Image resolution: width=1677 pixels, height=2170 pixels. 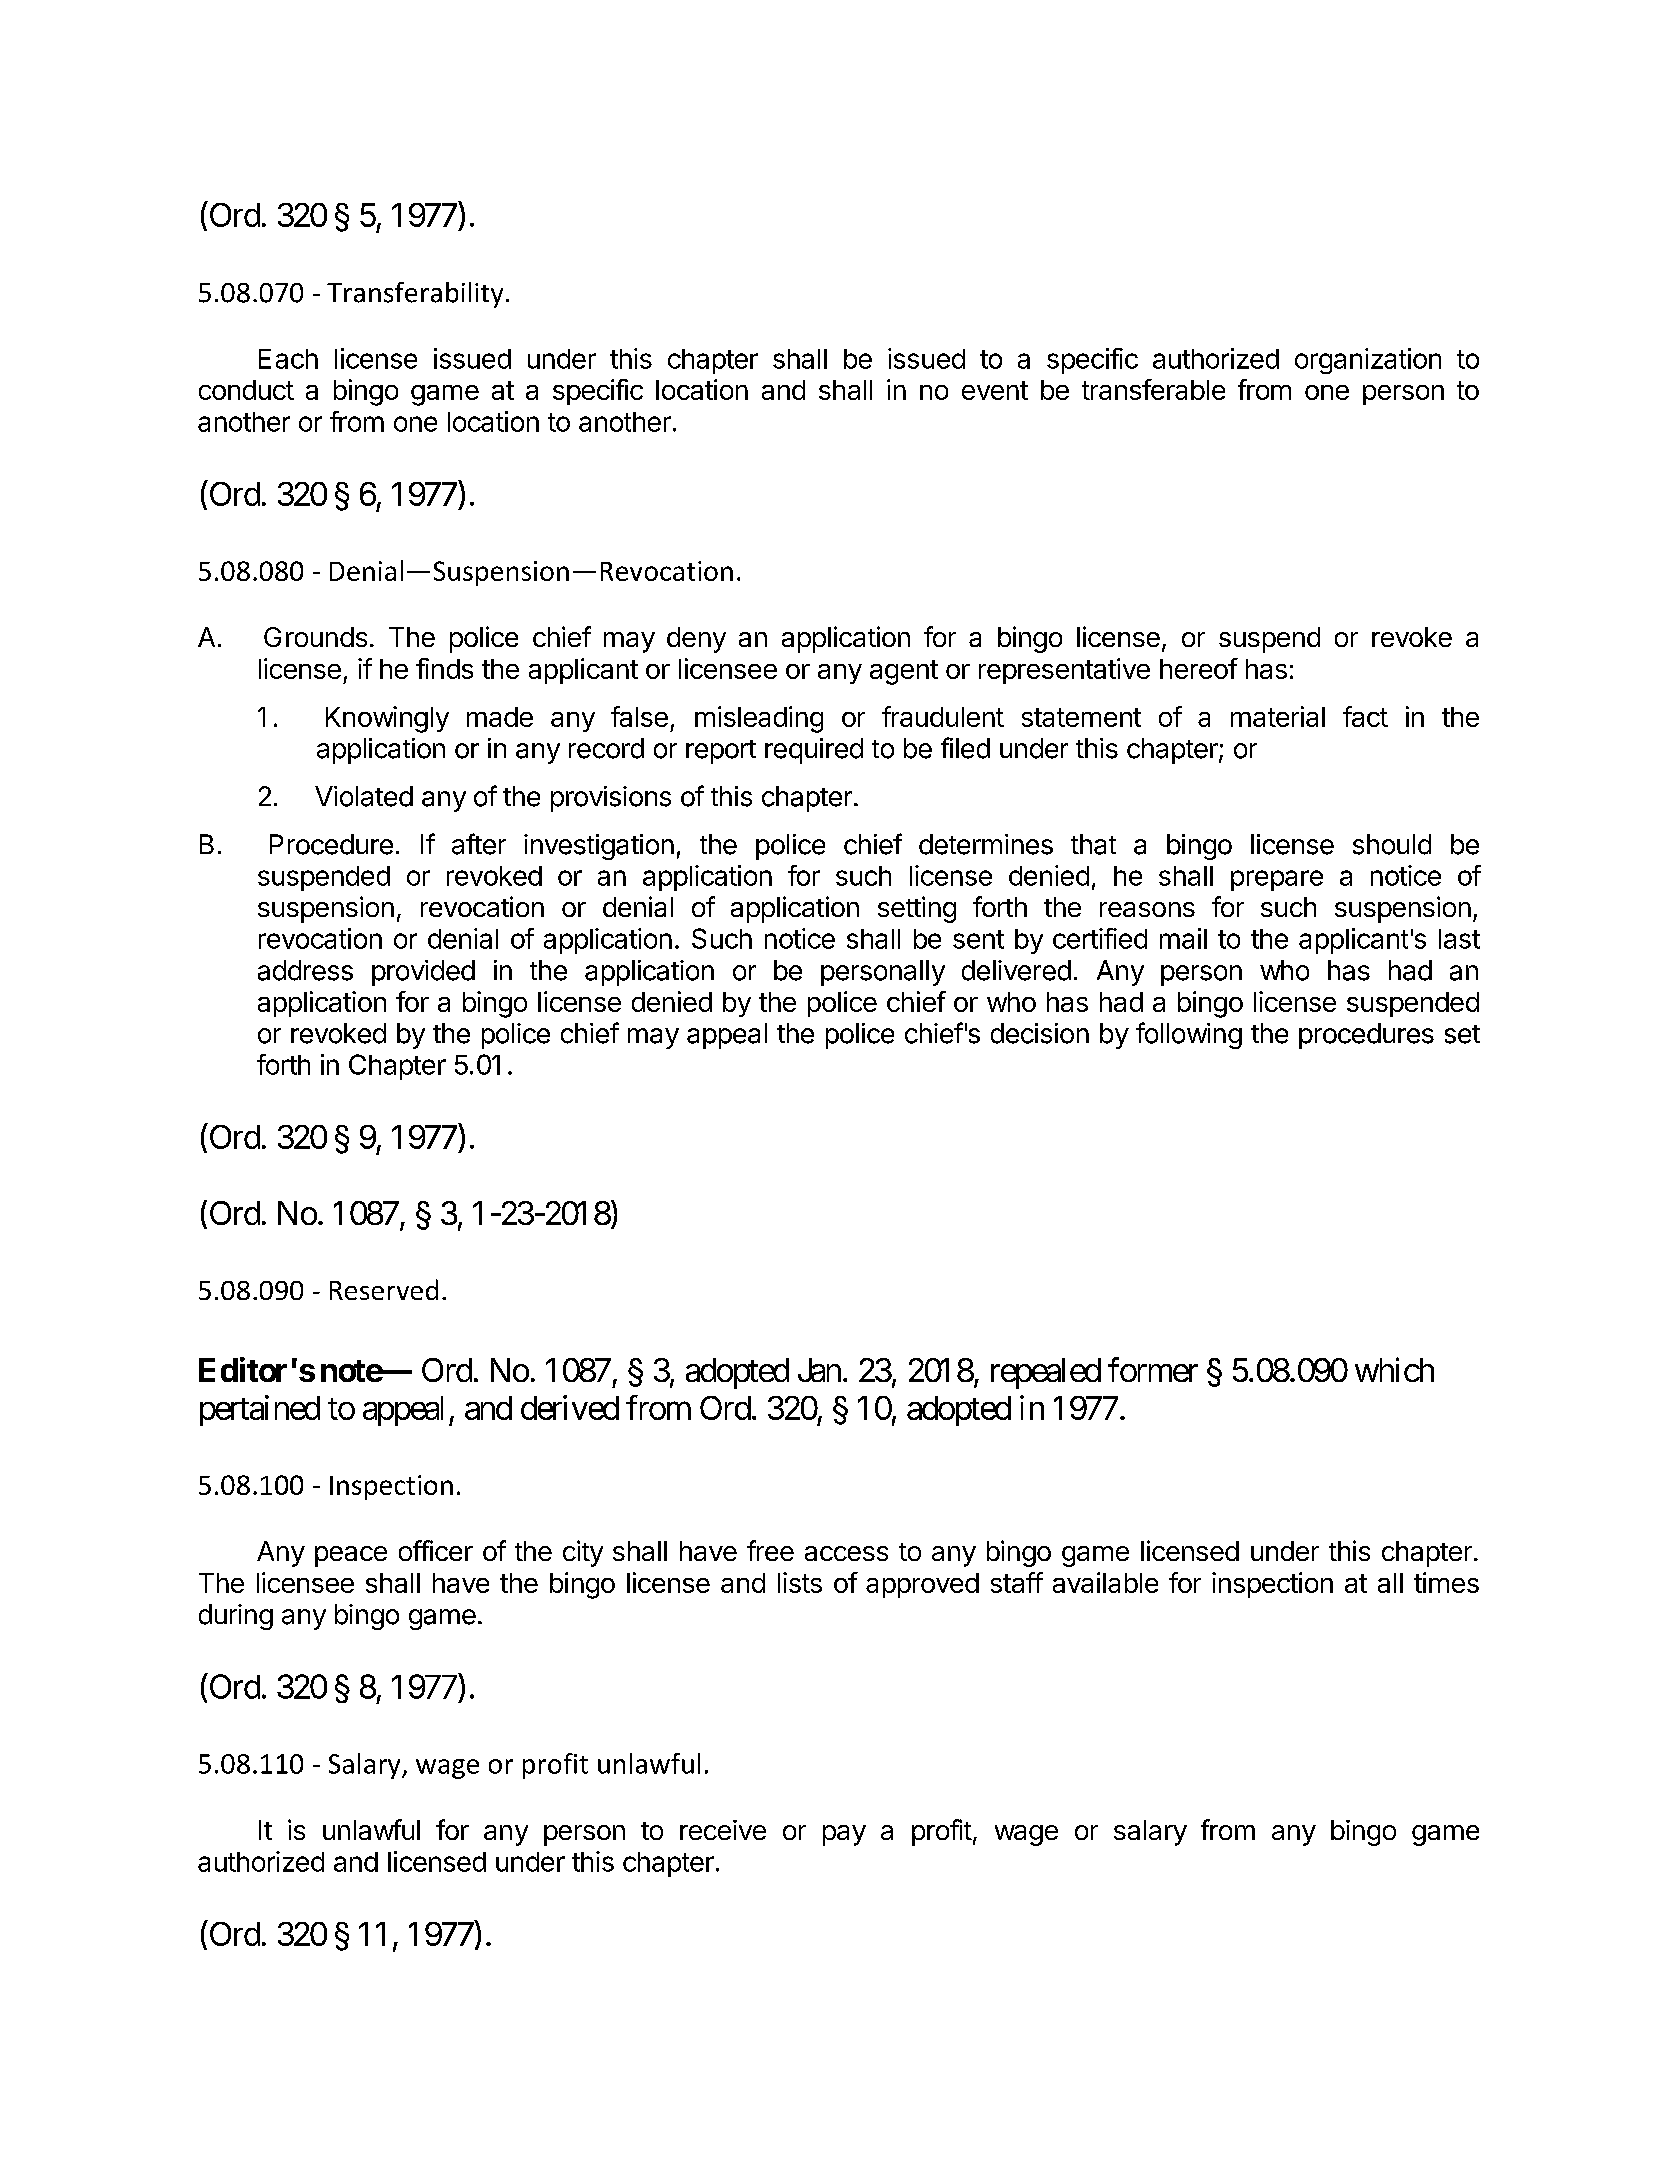 I want to click on hereof, so click(x=1199, y=668).
